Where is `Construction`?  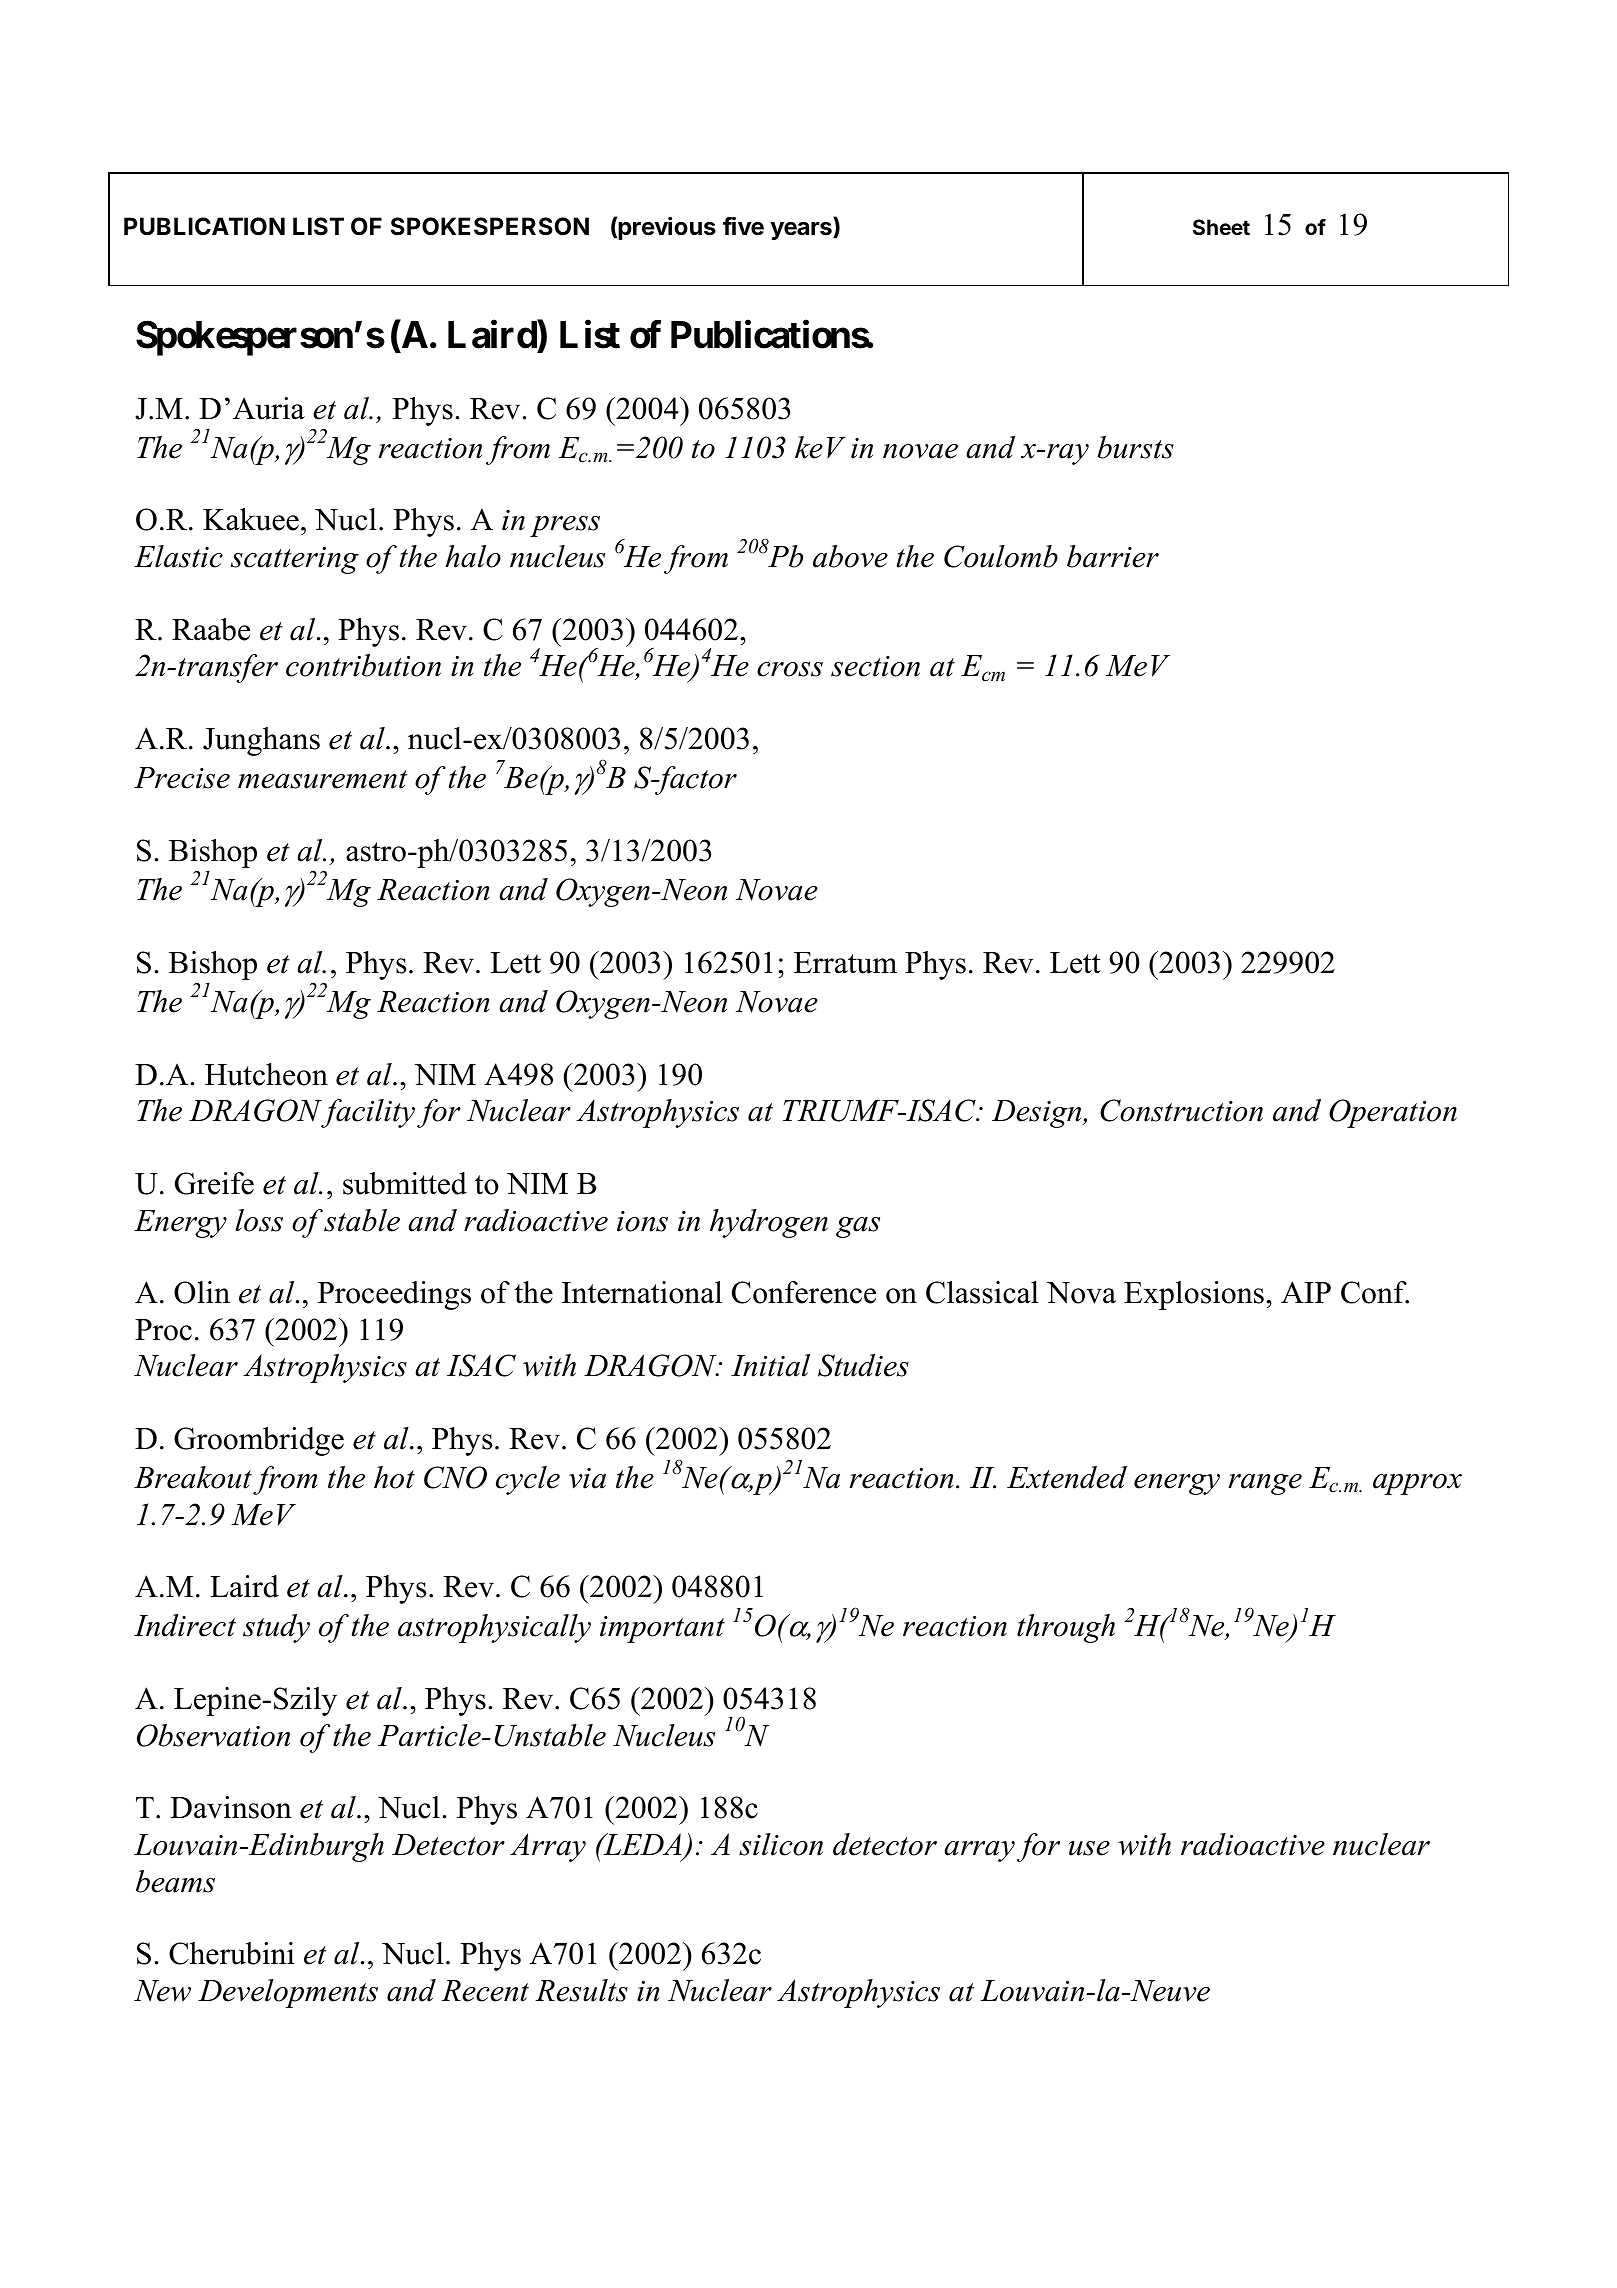
Construction is located at coordinates (1181, 1110).
